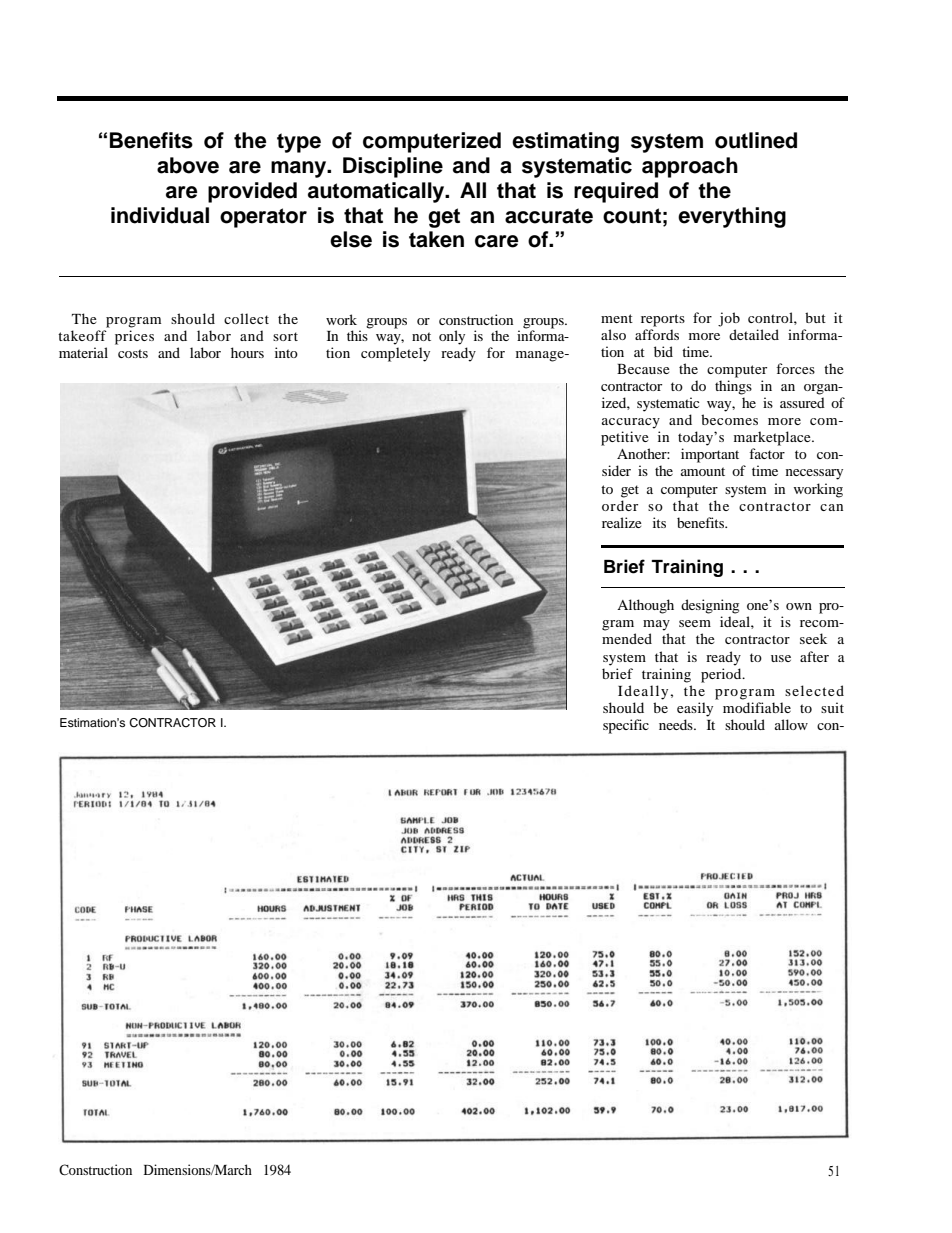 The image size is (952, 1233). Describe the element at coordinates (631, 423) in the screenshot. I see `accuracy` at that location.
